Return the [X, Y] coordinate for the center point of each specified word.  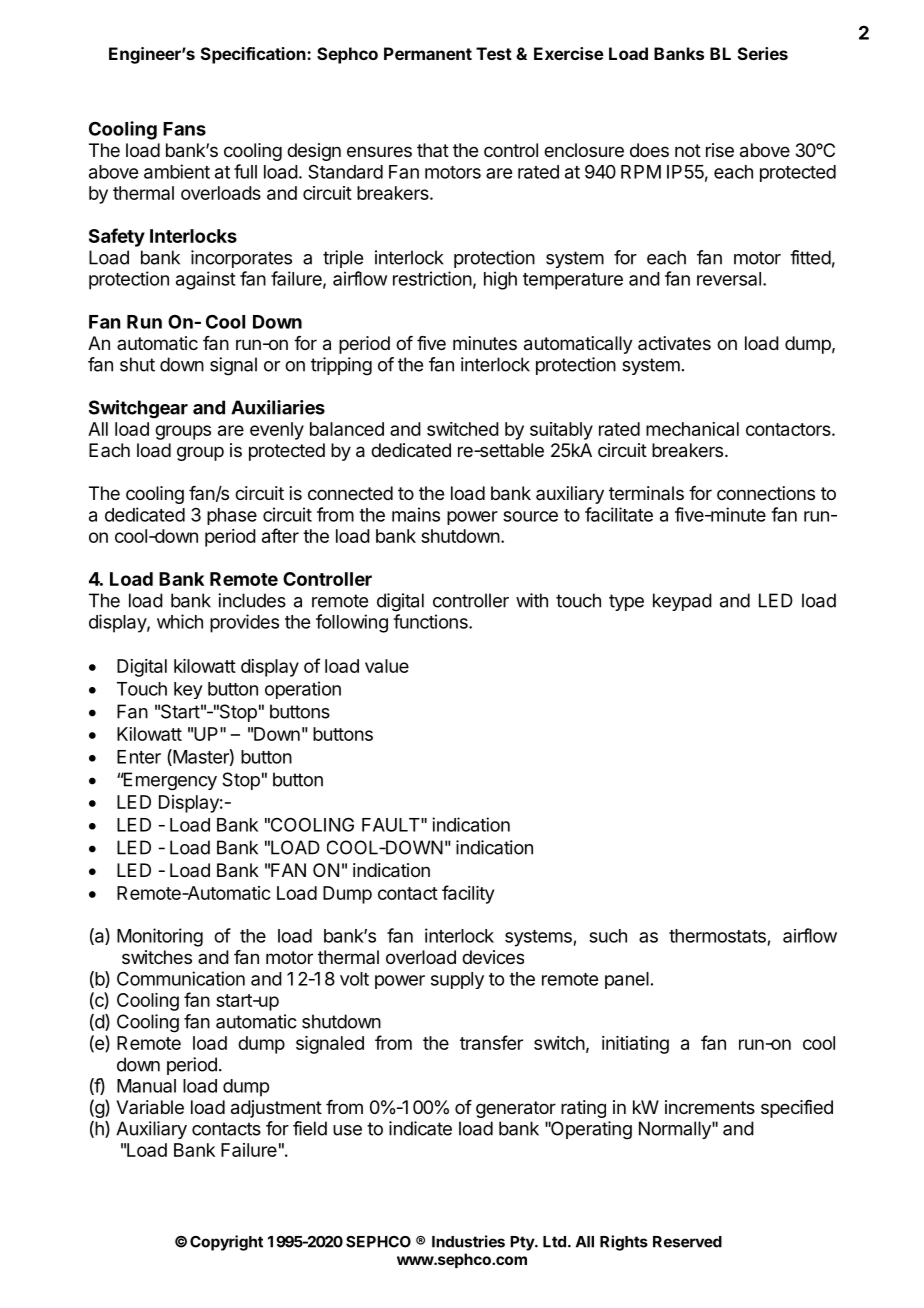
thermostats [717, 936]
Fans [184, 129]
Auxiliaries [278, 407]
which [180, 621]
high [500, 280]
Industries [468, 1241]
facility [468, 894]
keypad [682, 602]
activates [674, 343]
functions [431, 621]
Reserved [687, 1242]
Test [494, 53]
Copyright [226, 1243]
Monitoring [160, 937]
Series [763, 53]
